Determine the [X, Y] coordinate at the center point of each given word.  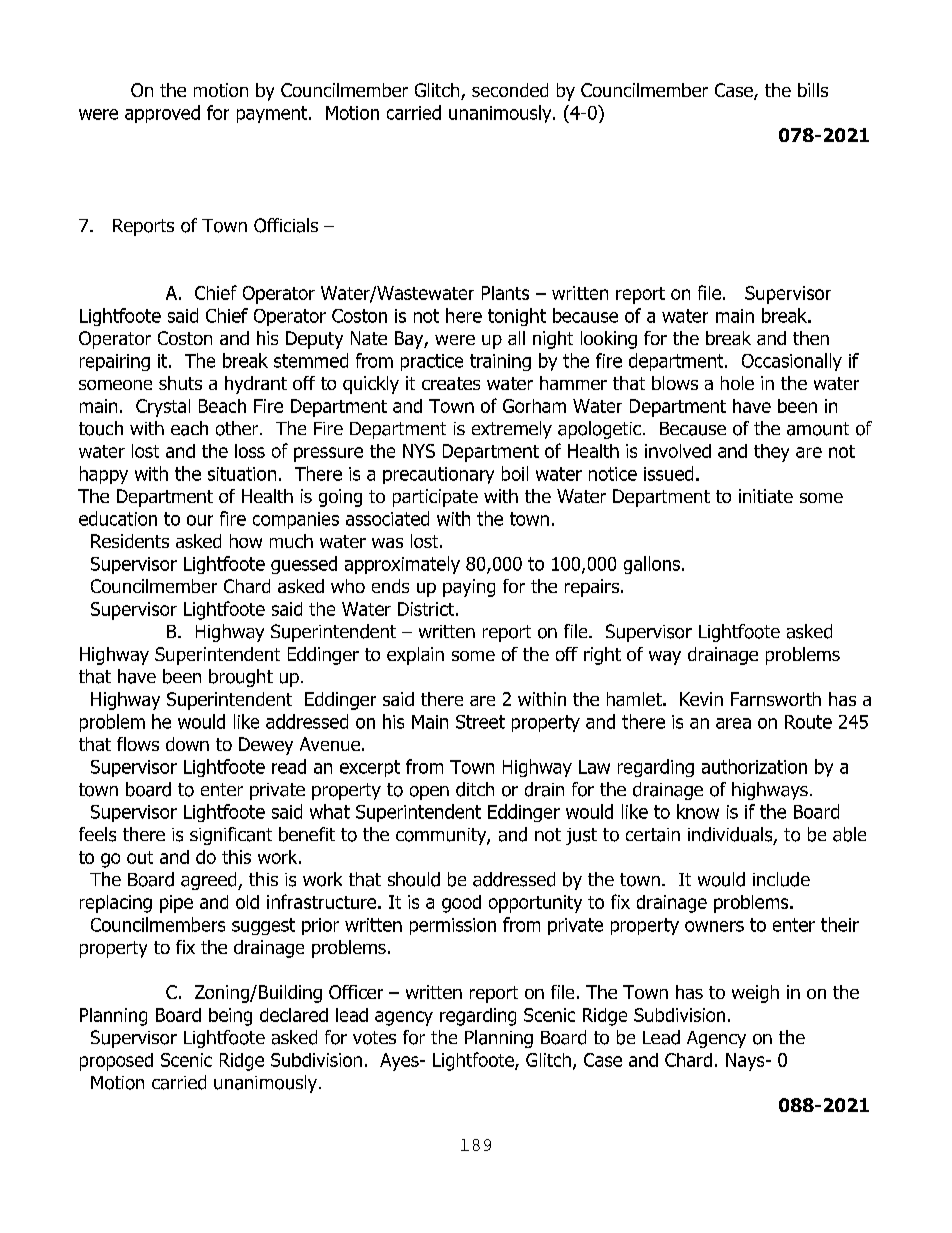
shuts [180, 383]
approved [162, 114]
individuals [731, 835]
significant [231, 836]
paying [469, 588]
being [230, 1017]
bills [813, 90]
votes [374, 1038]
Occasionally [792, 362]
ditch [475, 789]
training [500, 362]
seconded [510, 90]
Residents [130, 541]
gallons [652, 565]
